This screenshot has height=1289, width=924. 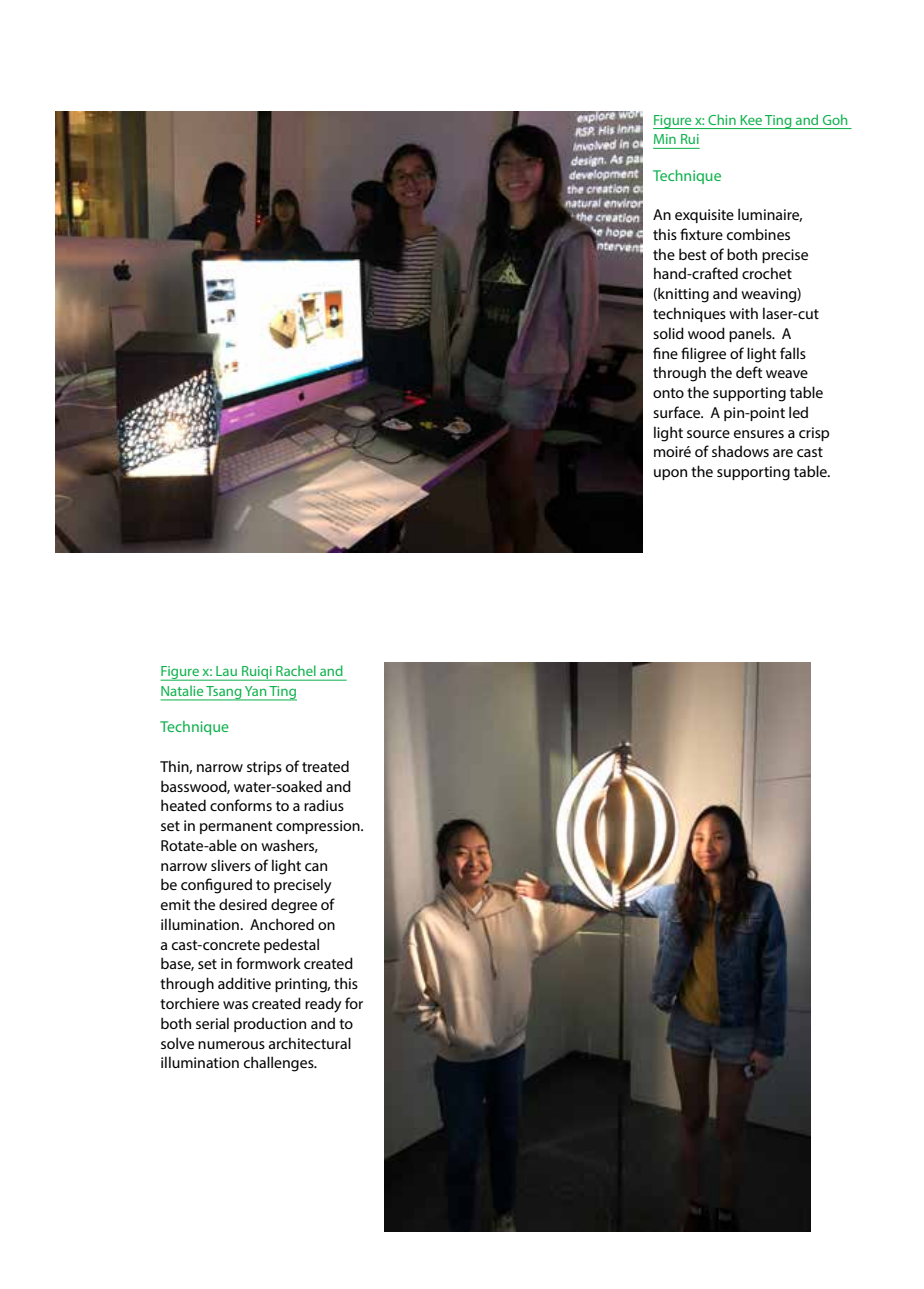 What do you see at coordinates (226, 671) in the screenshot?
I see `Lau` at bounding box center [226, 671].
